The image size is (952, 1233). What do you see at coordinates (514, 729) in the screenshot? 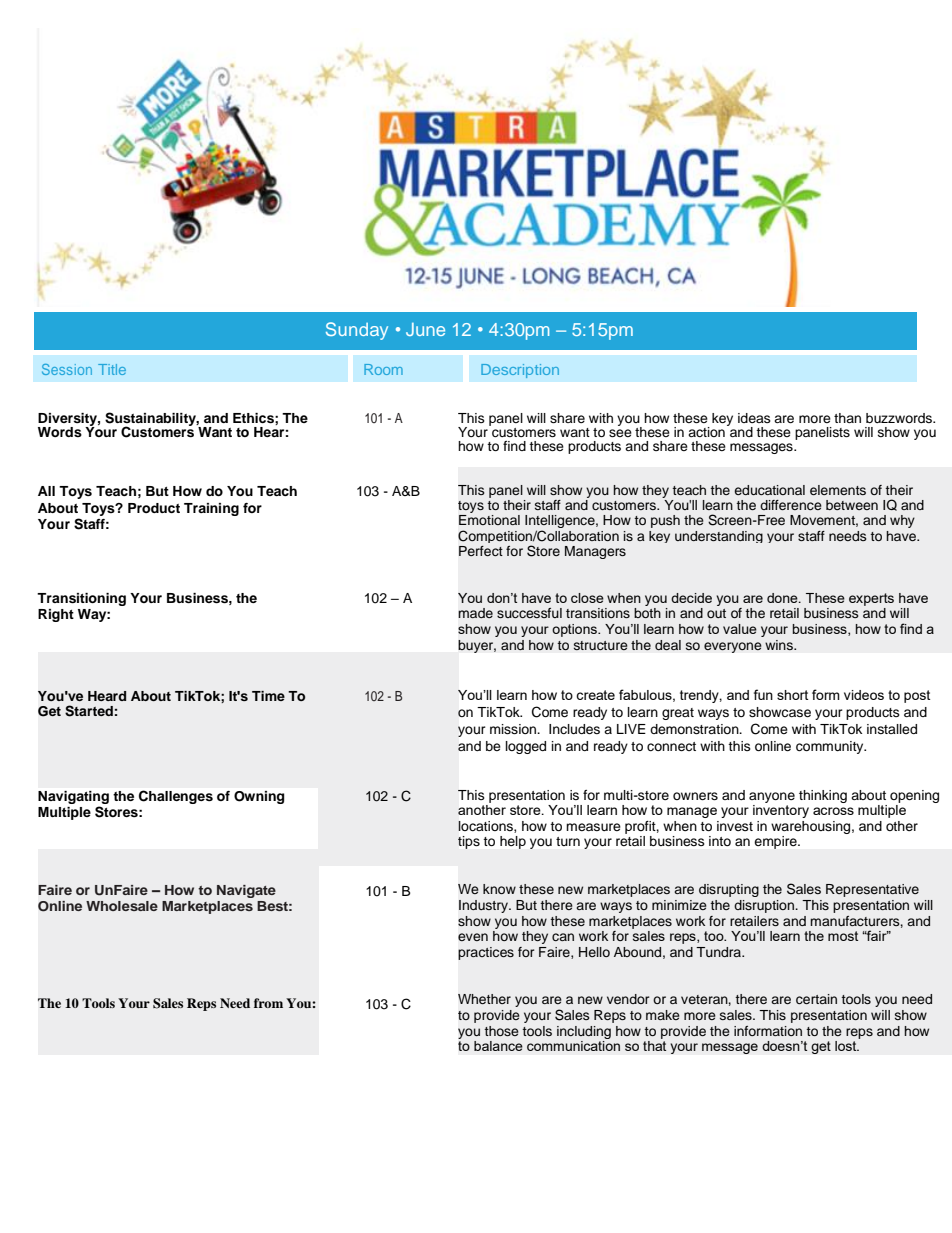
I see `mission` at bounding box center [514, 729].
